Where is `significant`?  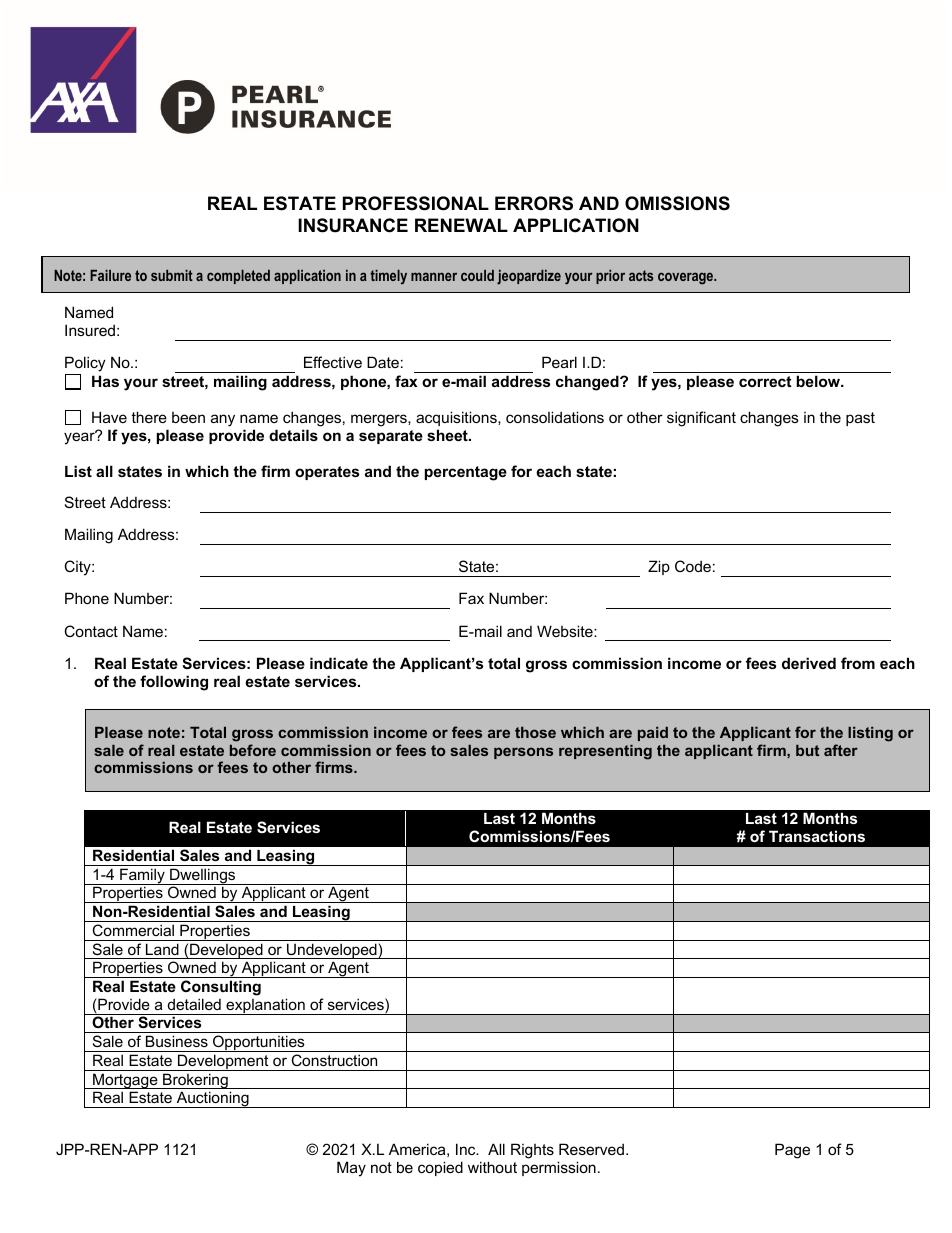
significant is located at coordinates (701, 419).
